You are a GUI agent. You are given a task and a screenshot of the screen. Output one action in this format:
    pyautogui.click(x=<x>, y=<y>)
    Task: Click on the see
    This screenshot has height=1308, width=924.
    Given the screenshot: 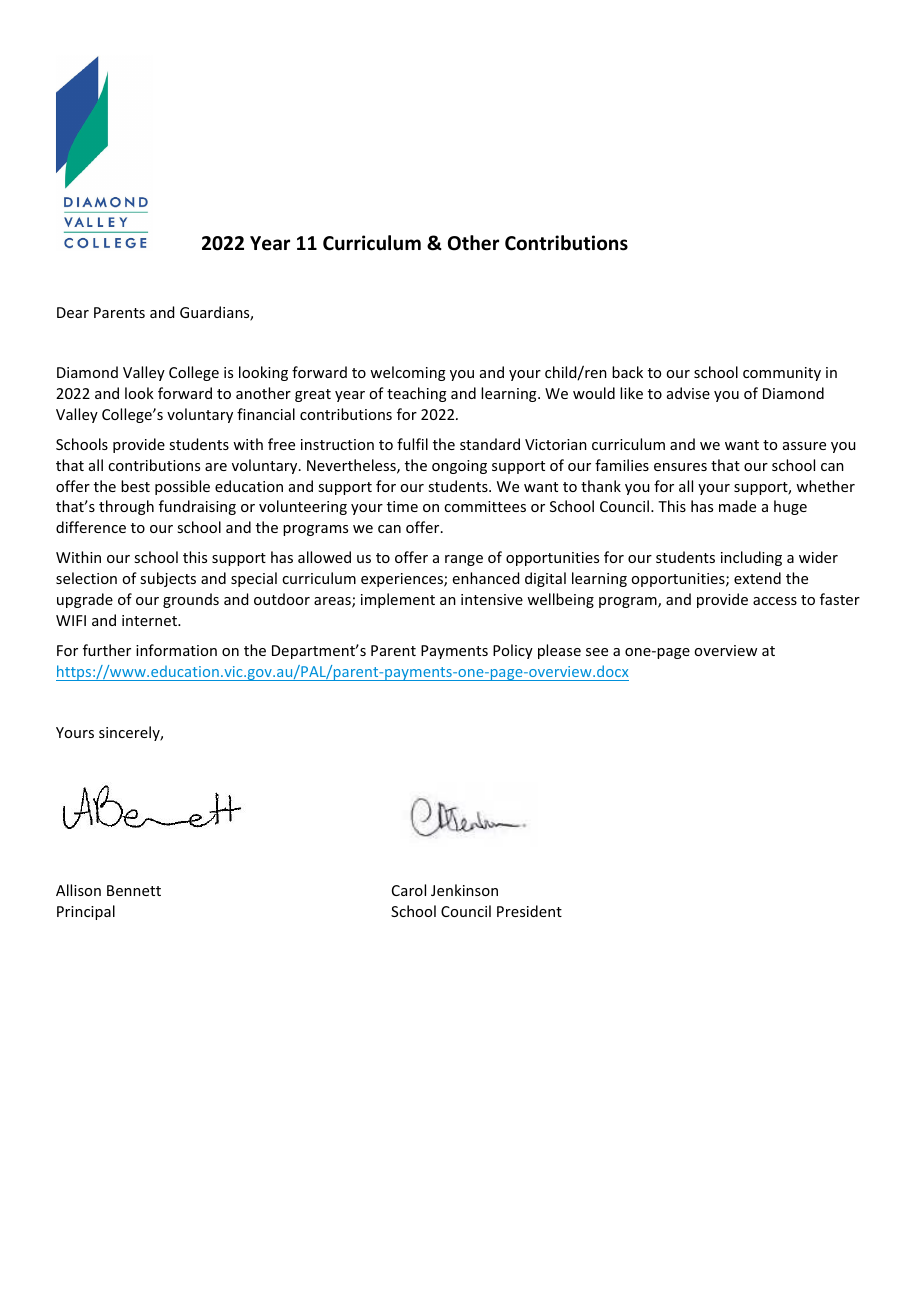 What is the action you would take?
    pyautogui.click(x=597, y=652)
